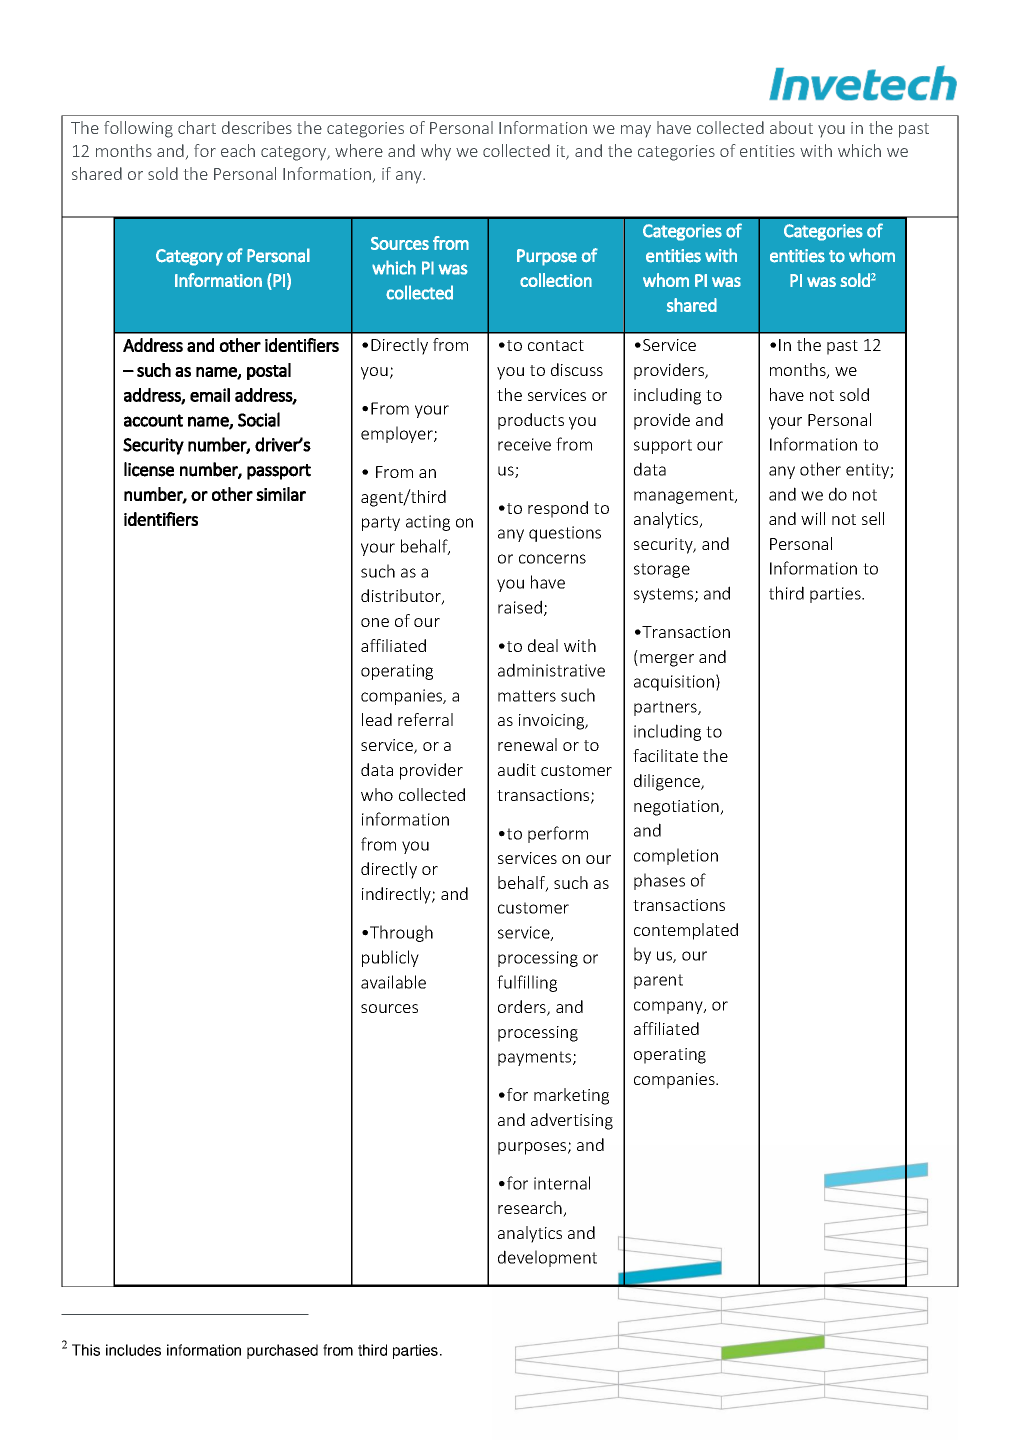 The image size is (1020, 1442). I want to click on lead, so click(377, 719).
